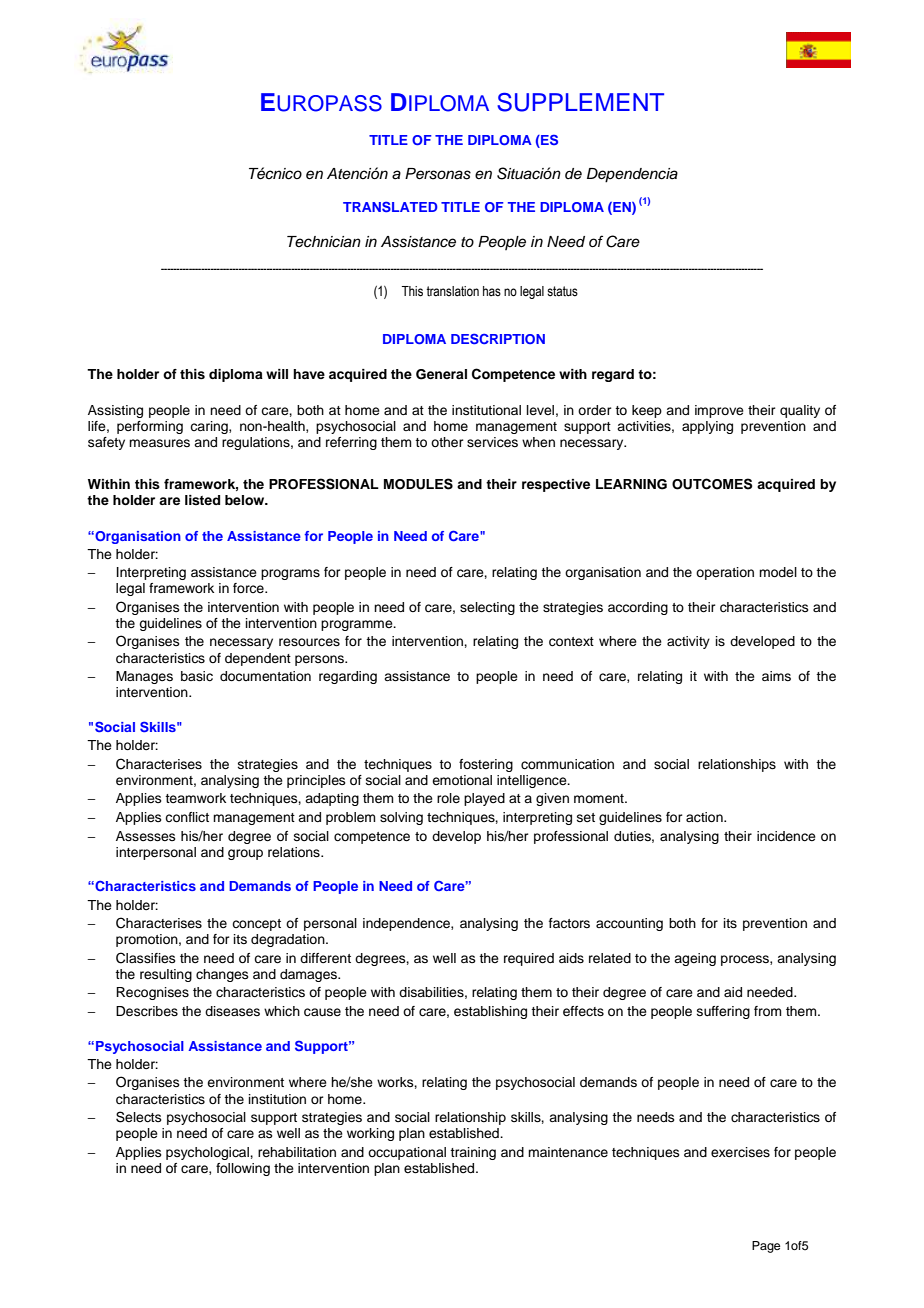  What do you see at coordinates (688, 642) in the page?
I see `activity` at bounding box center [688, 642].
